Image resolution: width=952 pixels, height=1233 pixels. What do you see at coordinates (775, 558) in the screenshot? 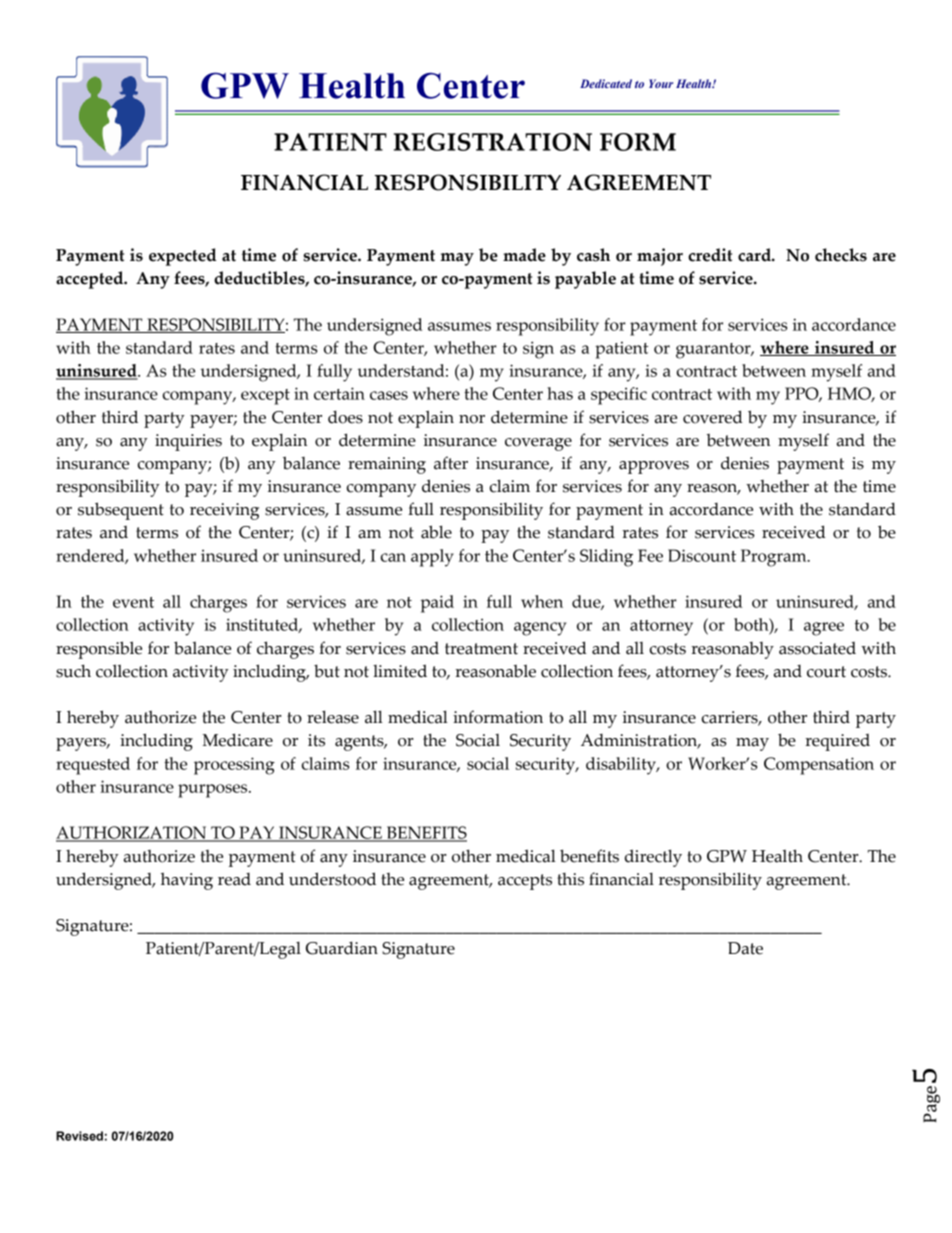
I see `Program` at bounding box center [775, 558].
